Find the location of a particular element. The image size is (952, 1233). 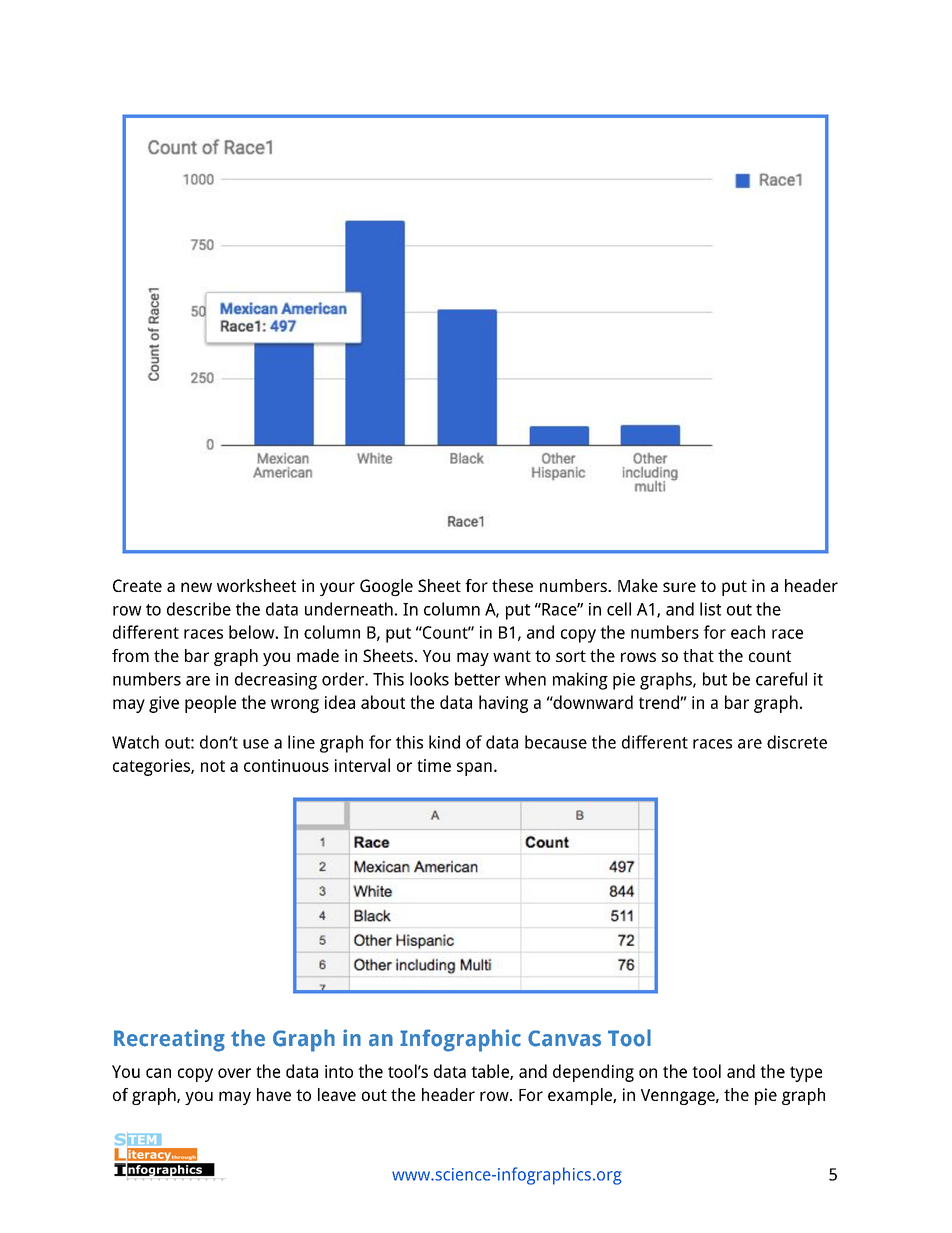

these is located at coordinates (512, 585).
